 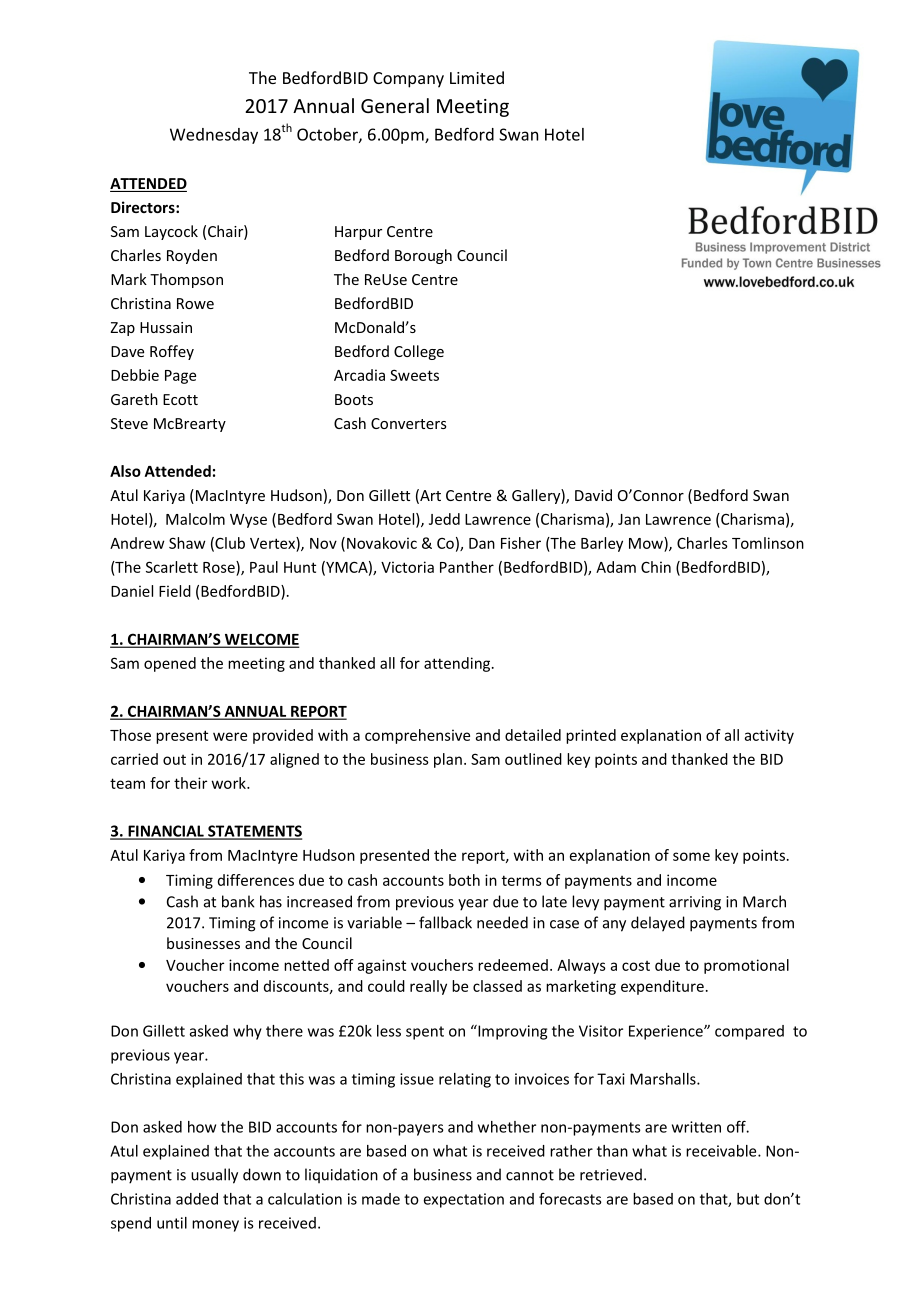 I want to click on arriving, so click(x=695, y=903).
